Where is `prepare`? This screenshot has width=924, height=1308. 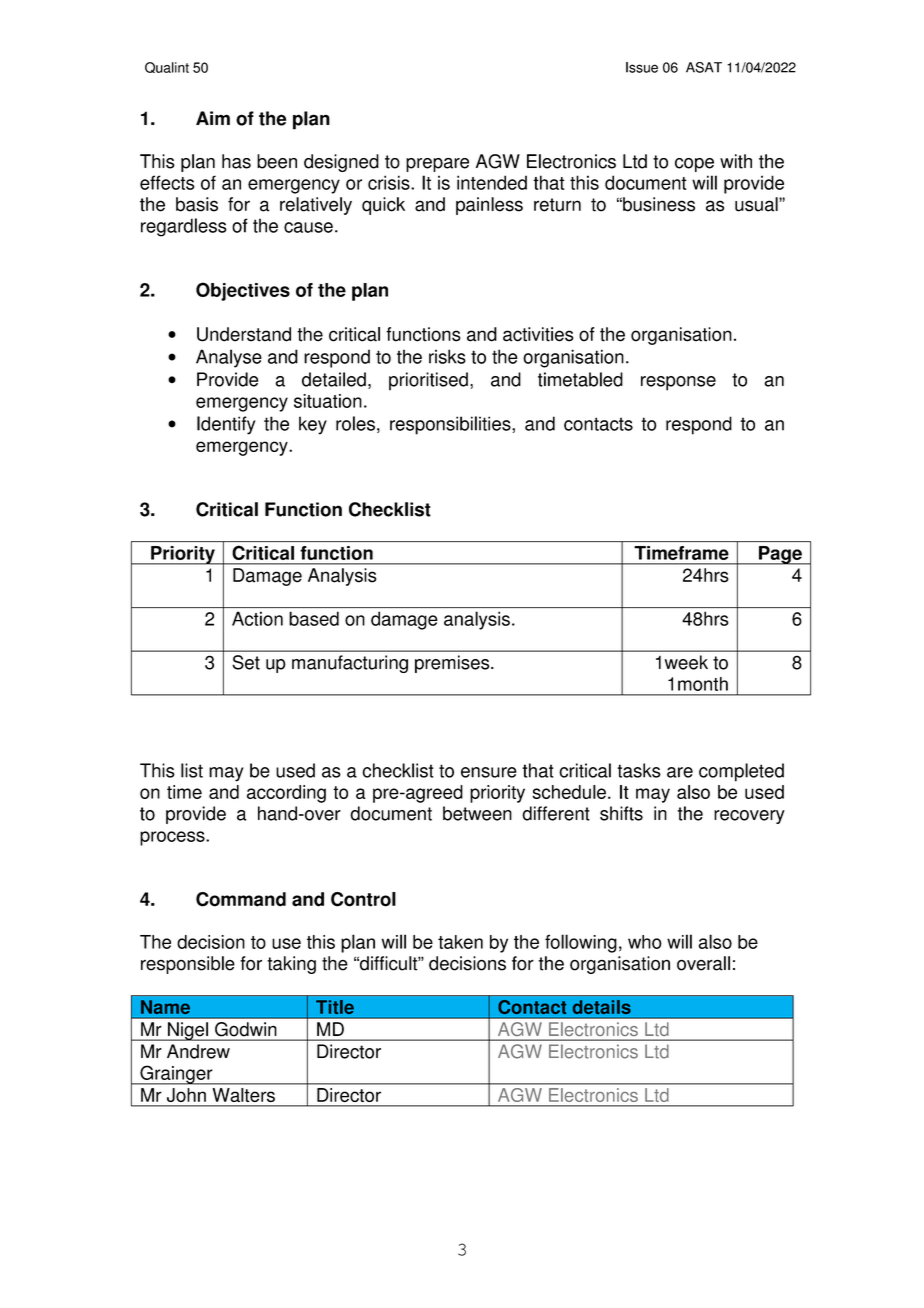
prepare is located at coordinates (437, 165).
